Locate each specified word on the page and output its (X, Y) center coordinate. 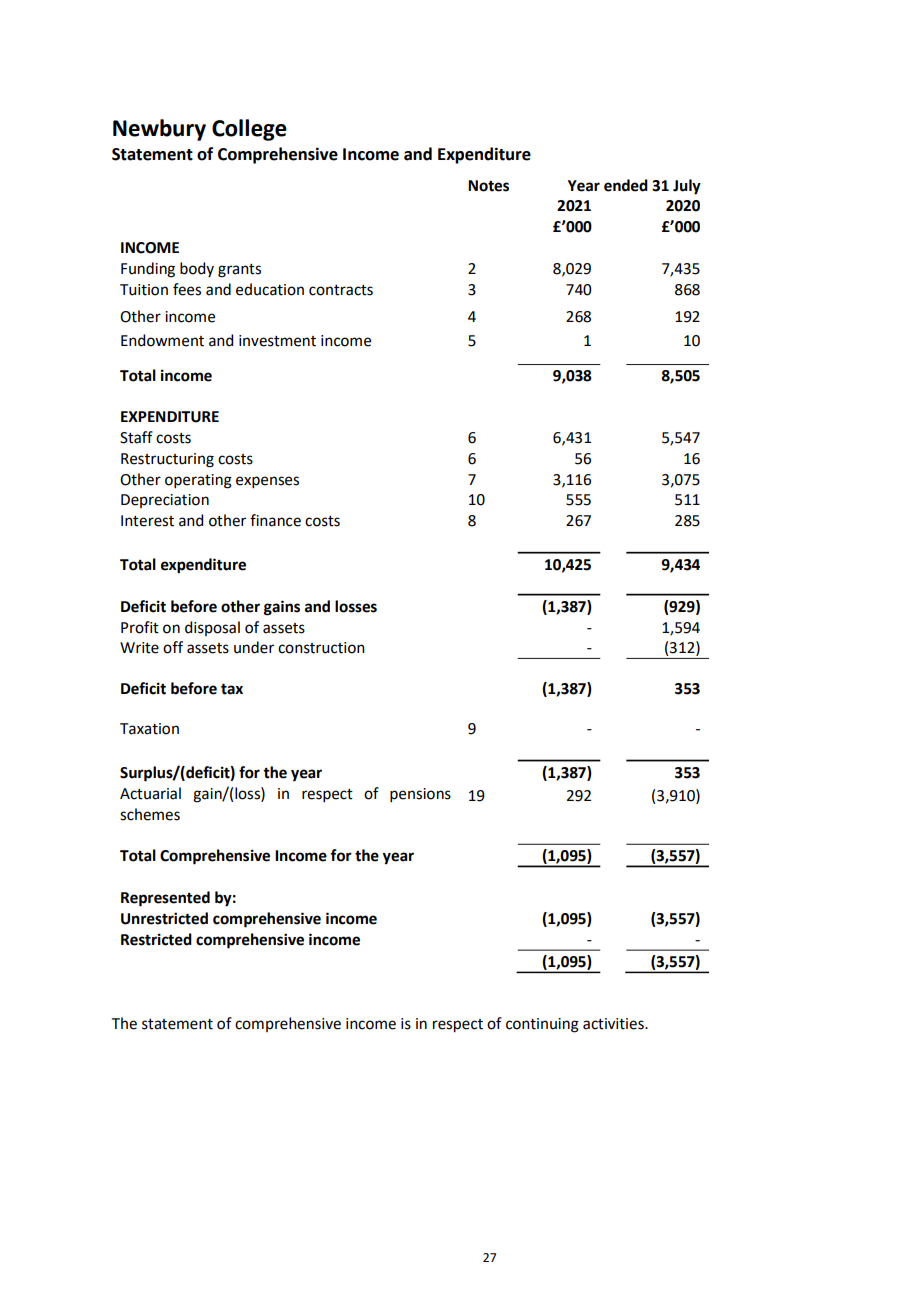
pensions (420, 795)
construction (321, 648)
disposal (212, 628)
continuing (542, 1025)
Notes (488, 186)
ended (626, 185)
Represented (165, 899)
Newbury (159, 130)
